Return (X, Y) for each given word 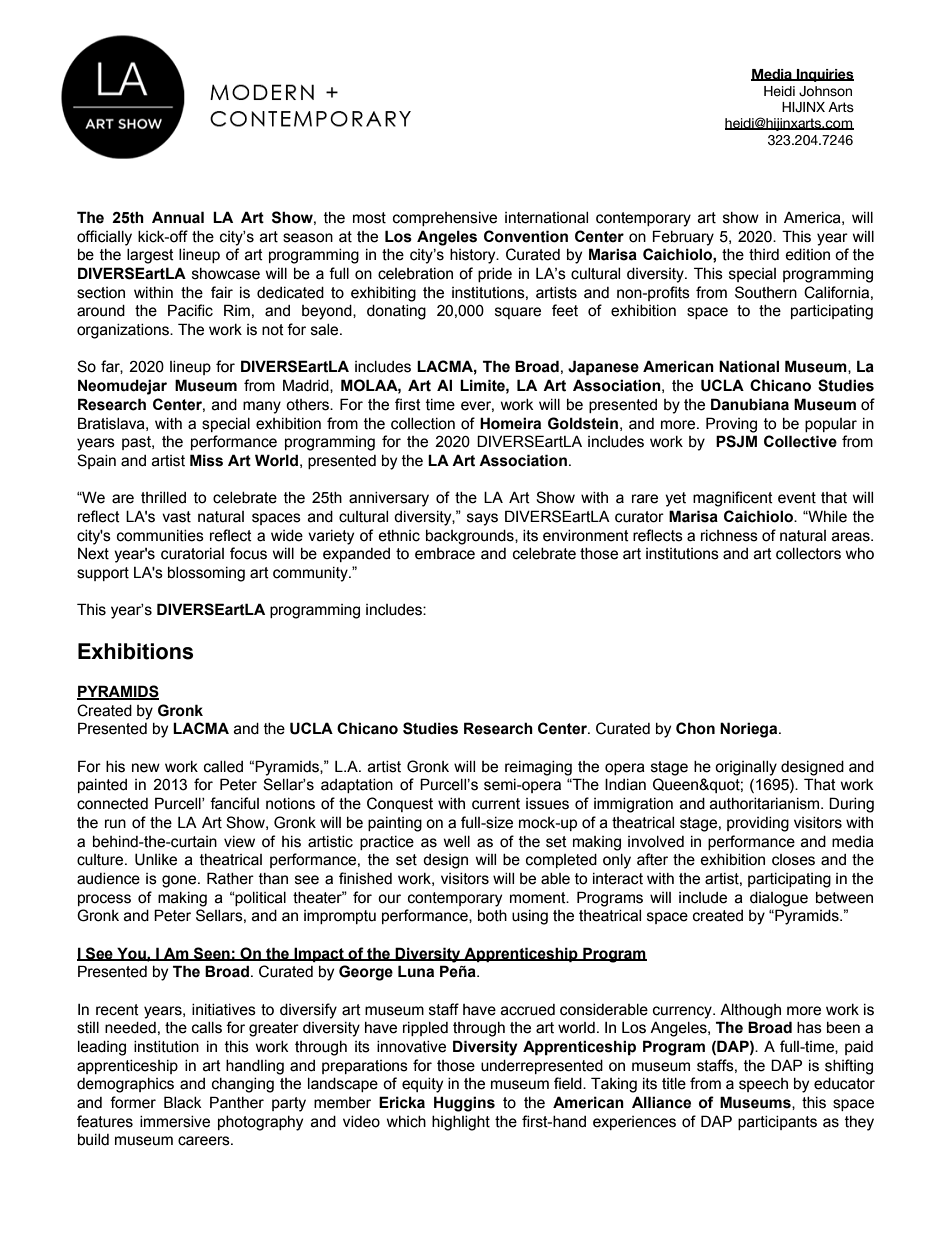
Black (183, 1102)
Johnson (825, 91)
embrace (445, 554)
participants (777, 1123)
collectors (808, 554)
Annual (178, 217)
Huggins (464, 1104)
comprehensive (445, 219)
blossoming (206, 574)
